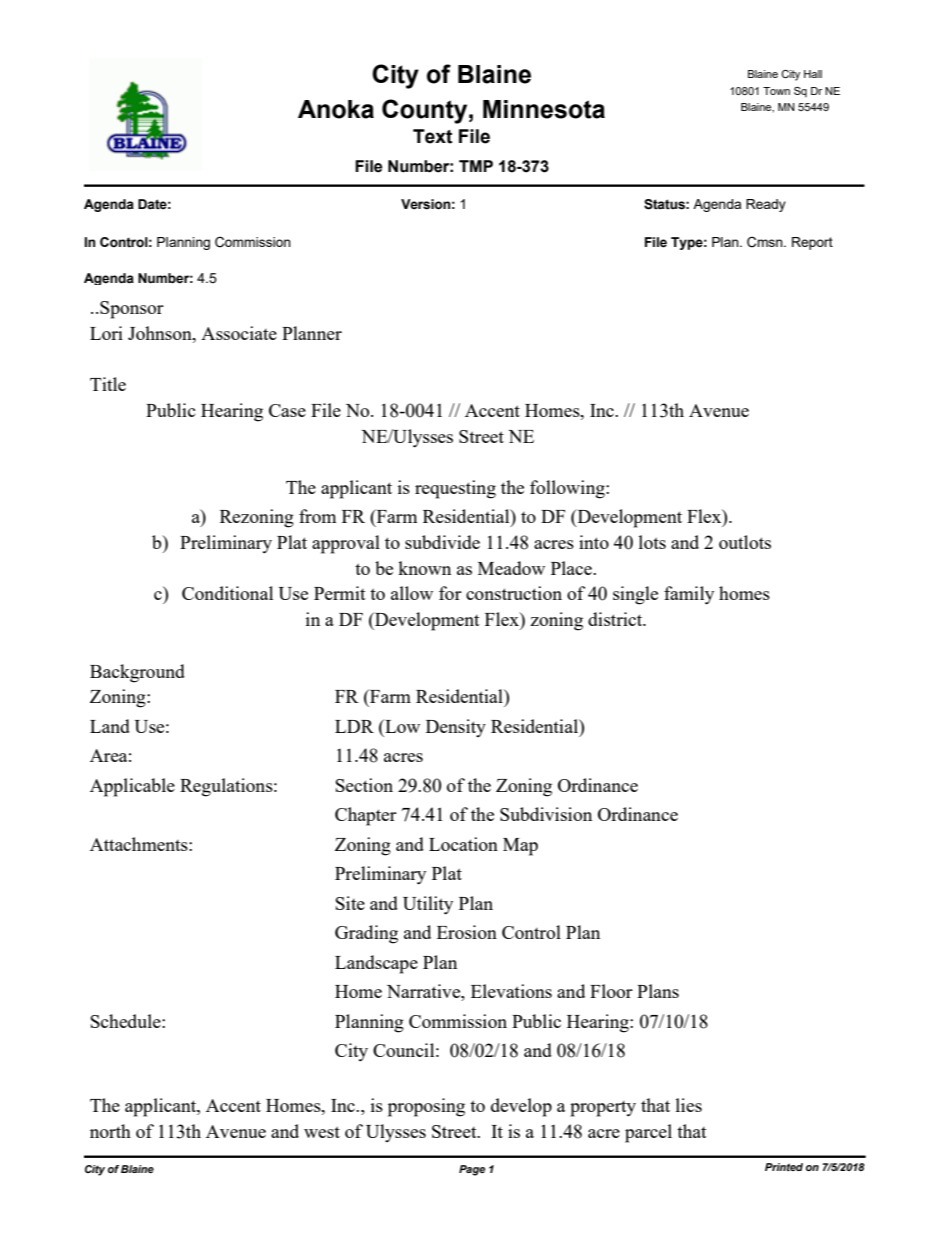 The height and width of the screenshot is (1233, 952). I want to click on requesting, so click(455, 489).
